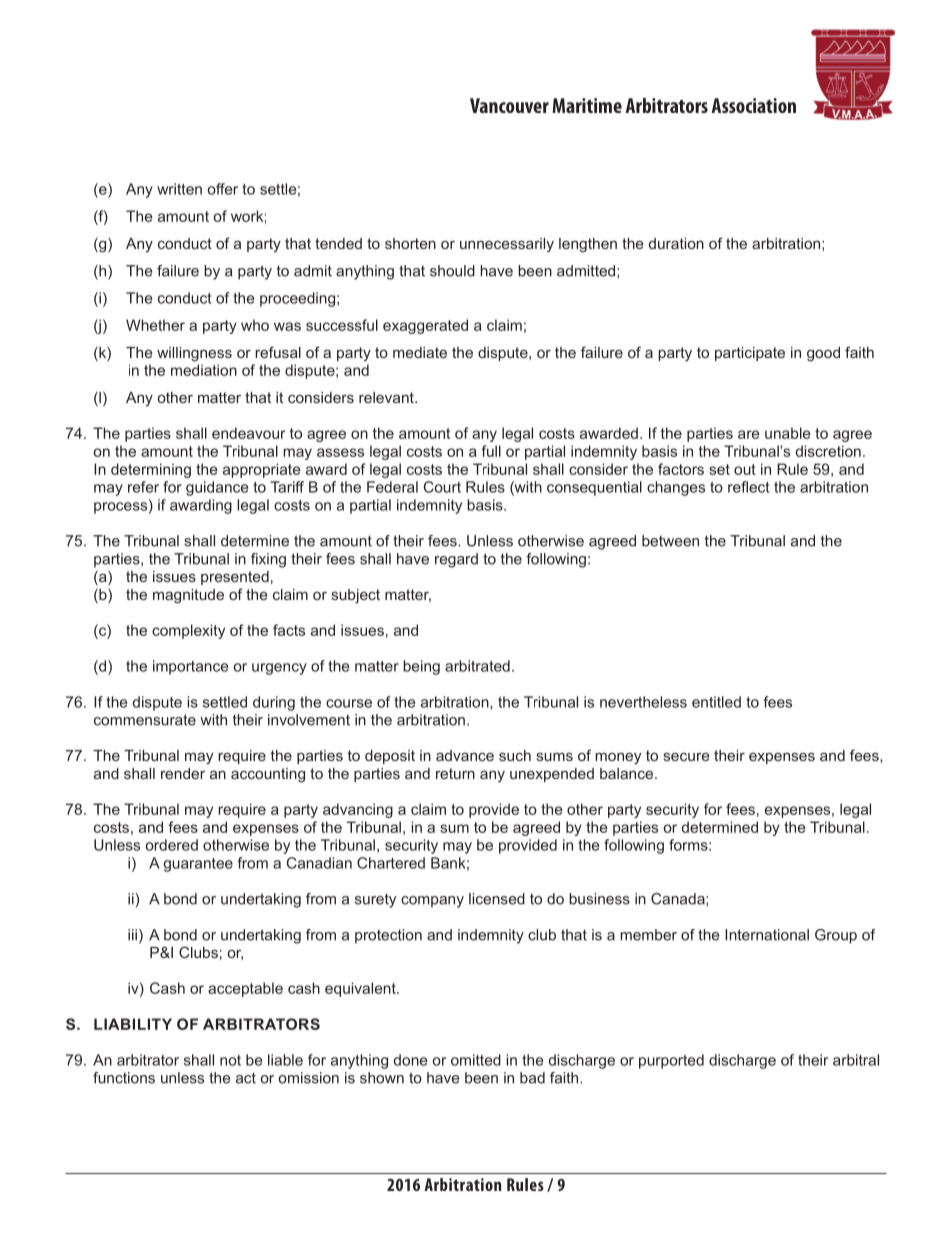 Image resolution: width=952 pixels, height=1233 pixels. Describe the element at coordinates (670, 541) in the document. I see `between` at that location.
